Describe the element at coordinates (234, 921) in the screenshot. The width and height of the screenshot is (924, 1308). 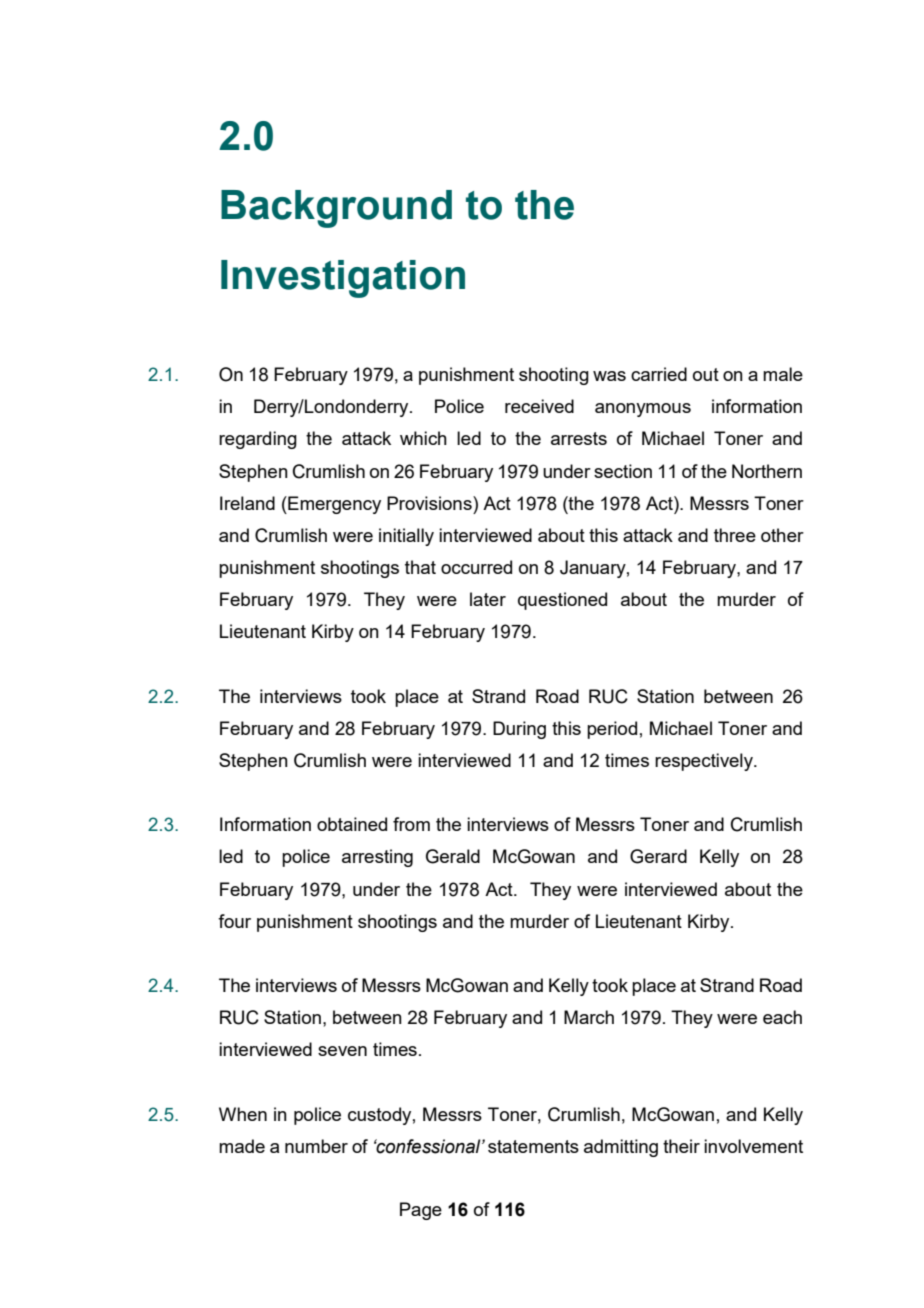
I see `four` at that location.
